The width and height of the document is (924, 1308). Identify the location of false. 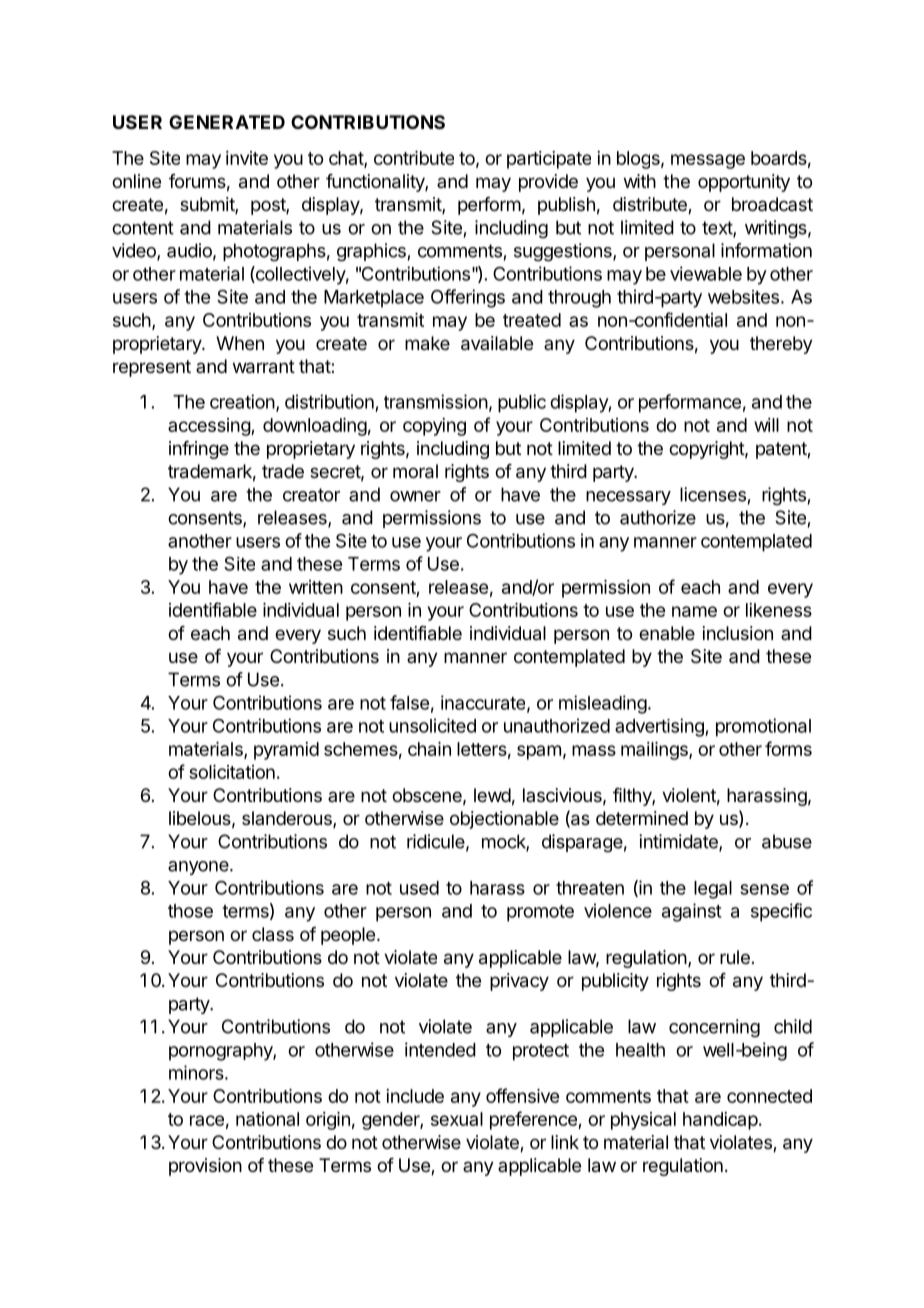
(409, 702).
